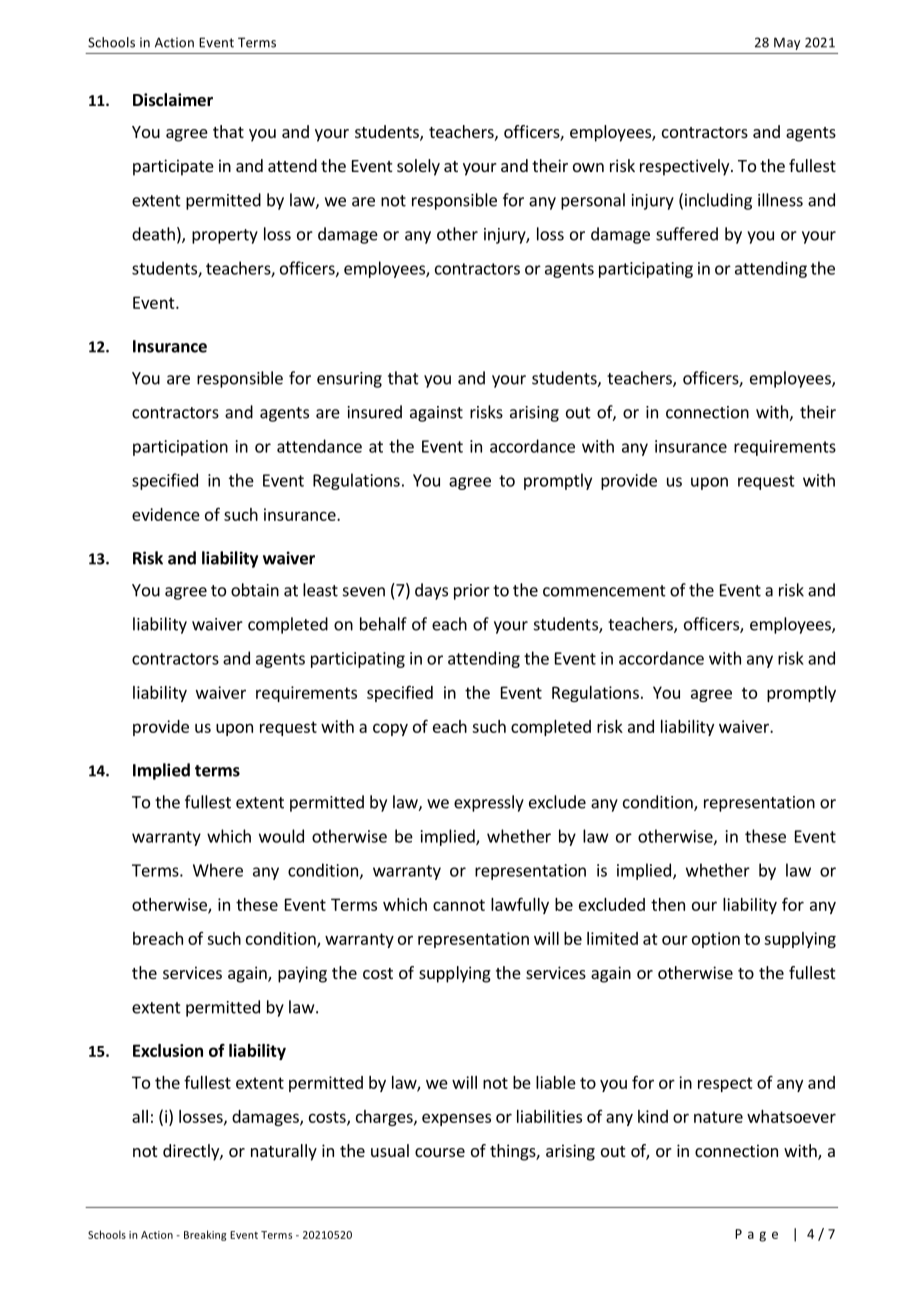  Describe the element at coordinates (472, 592) in the image. I see `prior` at that location.
